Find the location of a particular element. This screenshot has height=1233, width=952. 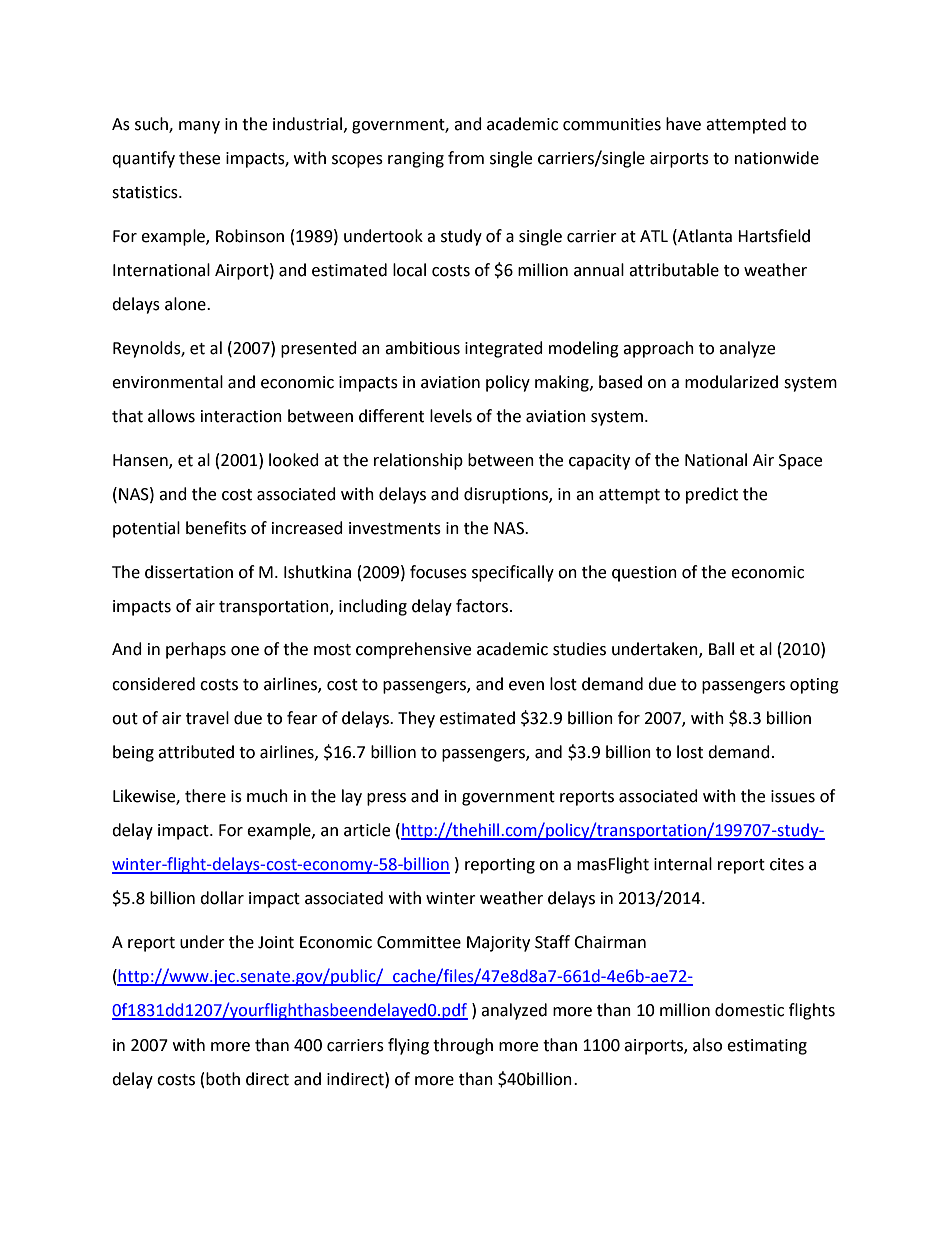

from is located at coordinates (466, 158).
